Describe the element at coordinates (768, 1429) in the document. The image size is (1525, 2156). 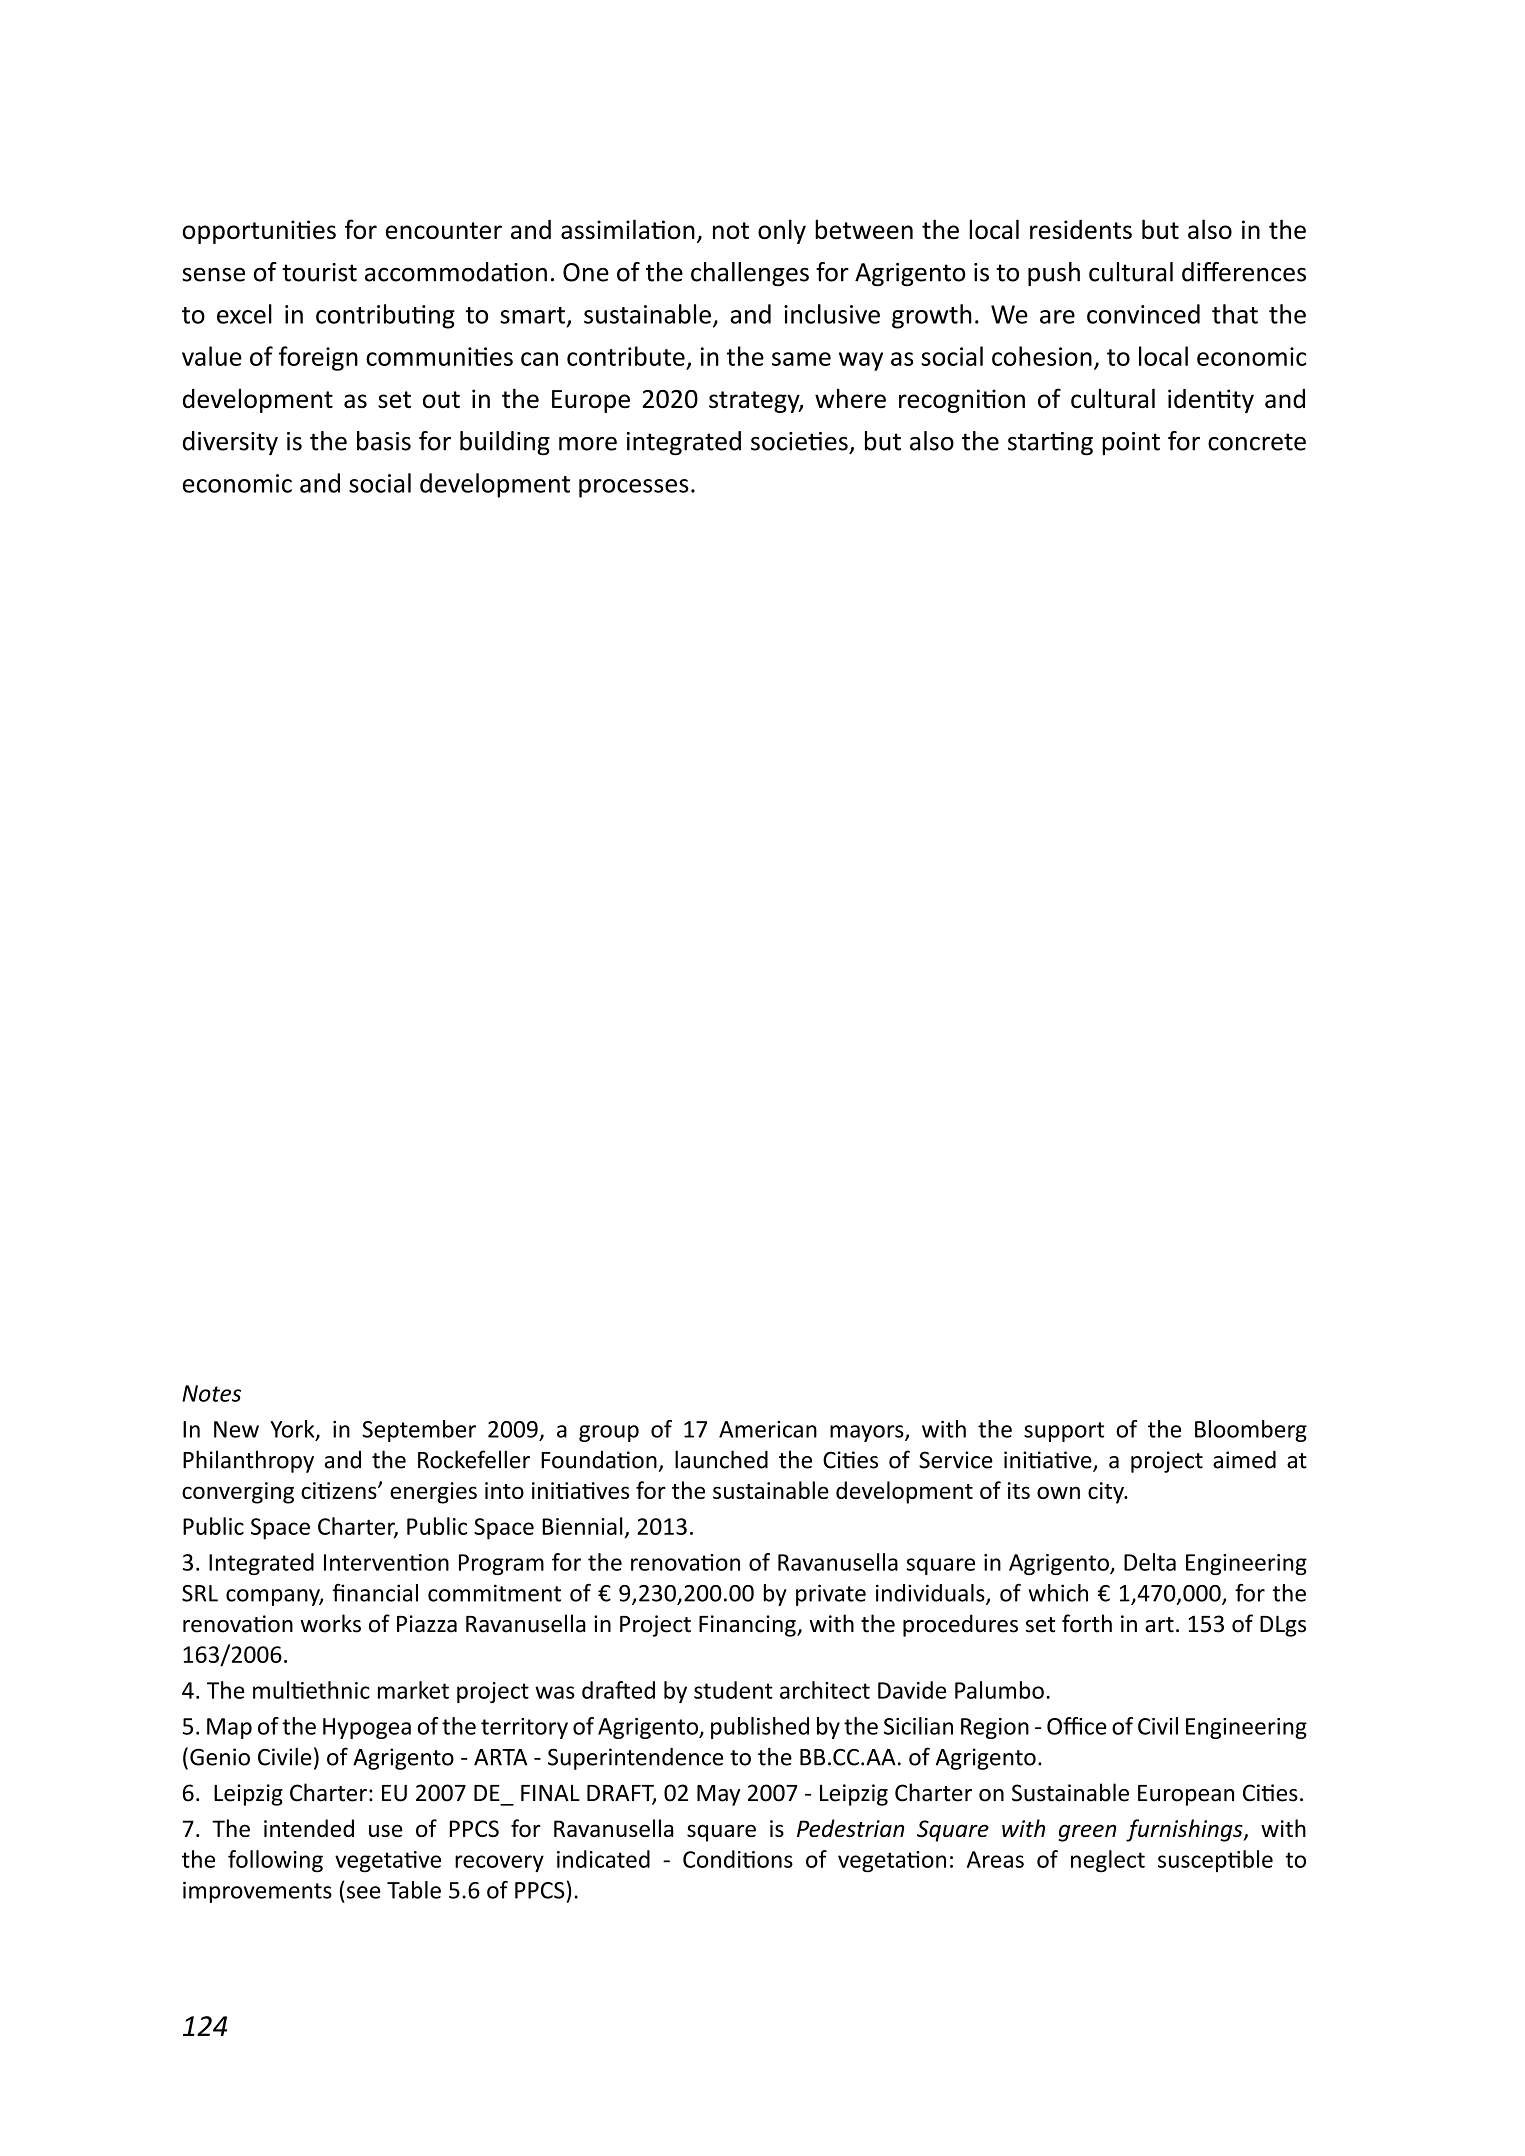
I see `American` at that location.
